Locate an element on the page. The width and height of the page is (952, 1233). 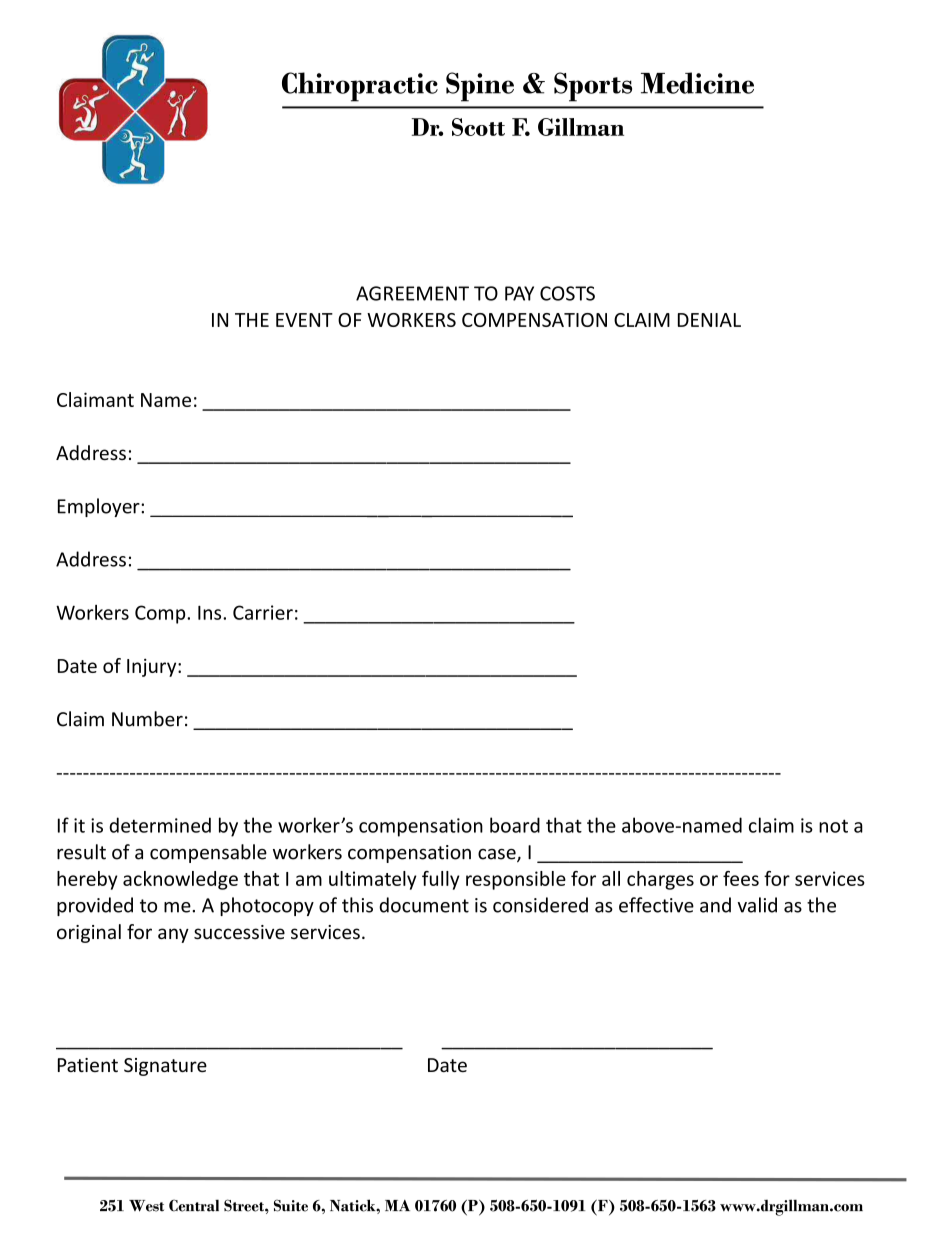
Carrier is located at coordinates (263, 612).
